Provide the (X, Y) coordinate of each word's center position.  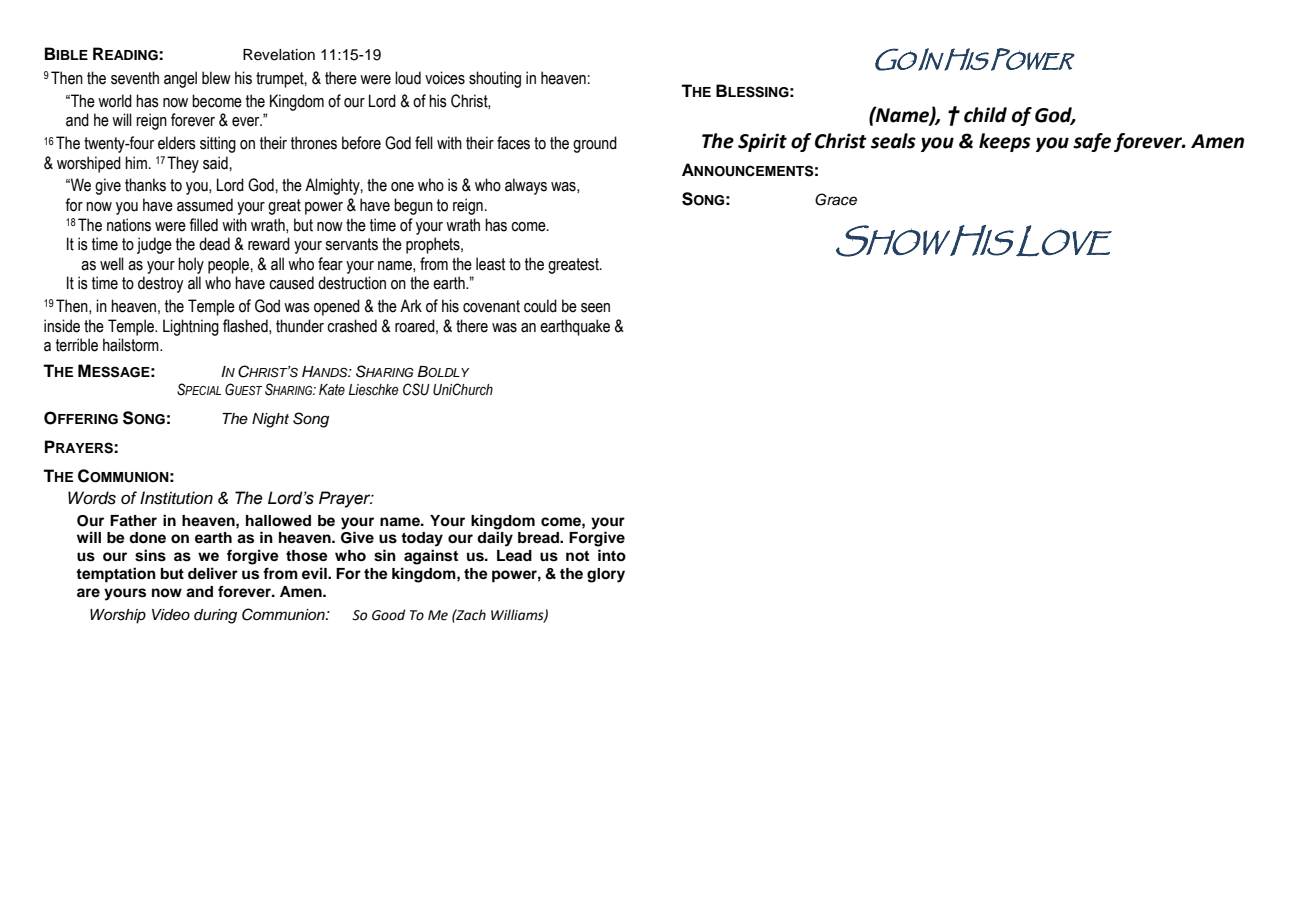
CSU (416, 389)
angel (180, 79)
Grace (836, 199)
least (490, 264)
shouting (495, 79)
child (985, 115)
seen (595, 308)
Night (270, 420)
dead (214, 244)
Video (171, 614)
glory (606, 575)
